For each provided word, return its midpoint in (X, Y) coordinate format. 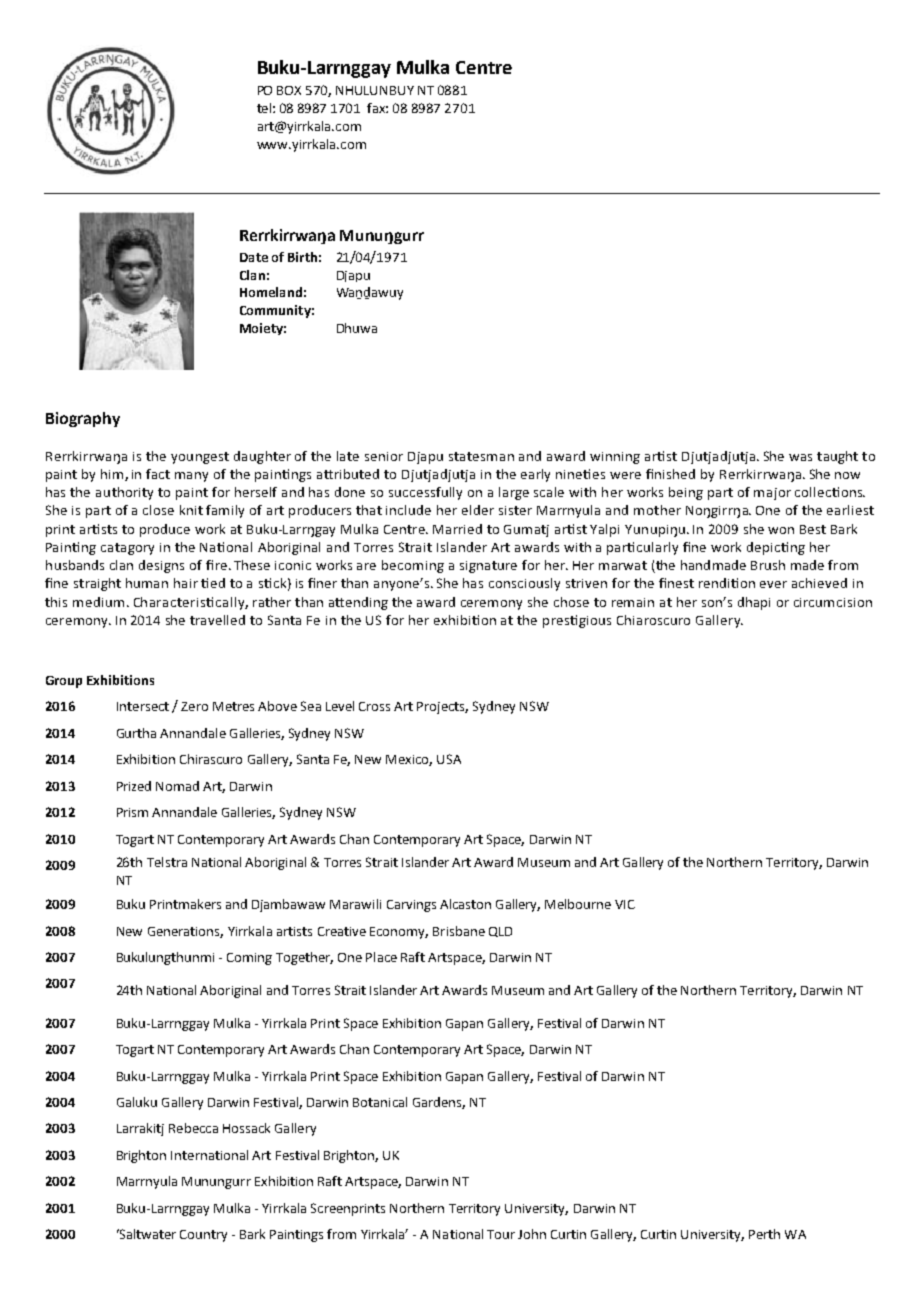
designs (161, 566)
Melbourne (578, 904)
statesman (481, 456)
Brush (768, 565)
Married (457, 529)
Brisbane (459, 931)
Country (203, 1236)
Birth (302, 257)
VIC (625, 904)
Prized (134, 786)
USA (449, 759)
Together (304, 958)
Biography (83, 419)
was (800, 457)
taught (837, 457)
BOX (289, 90)
